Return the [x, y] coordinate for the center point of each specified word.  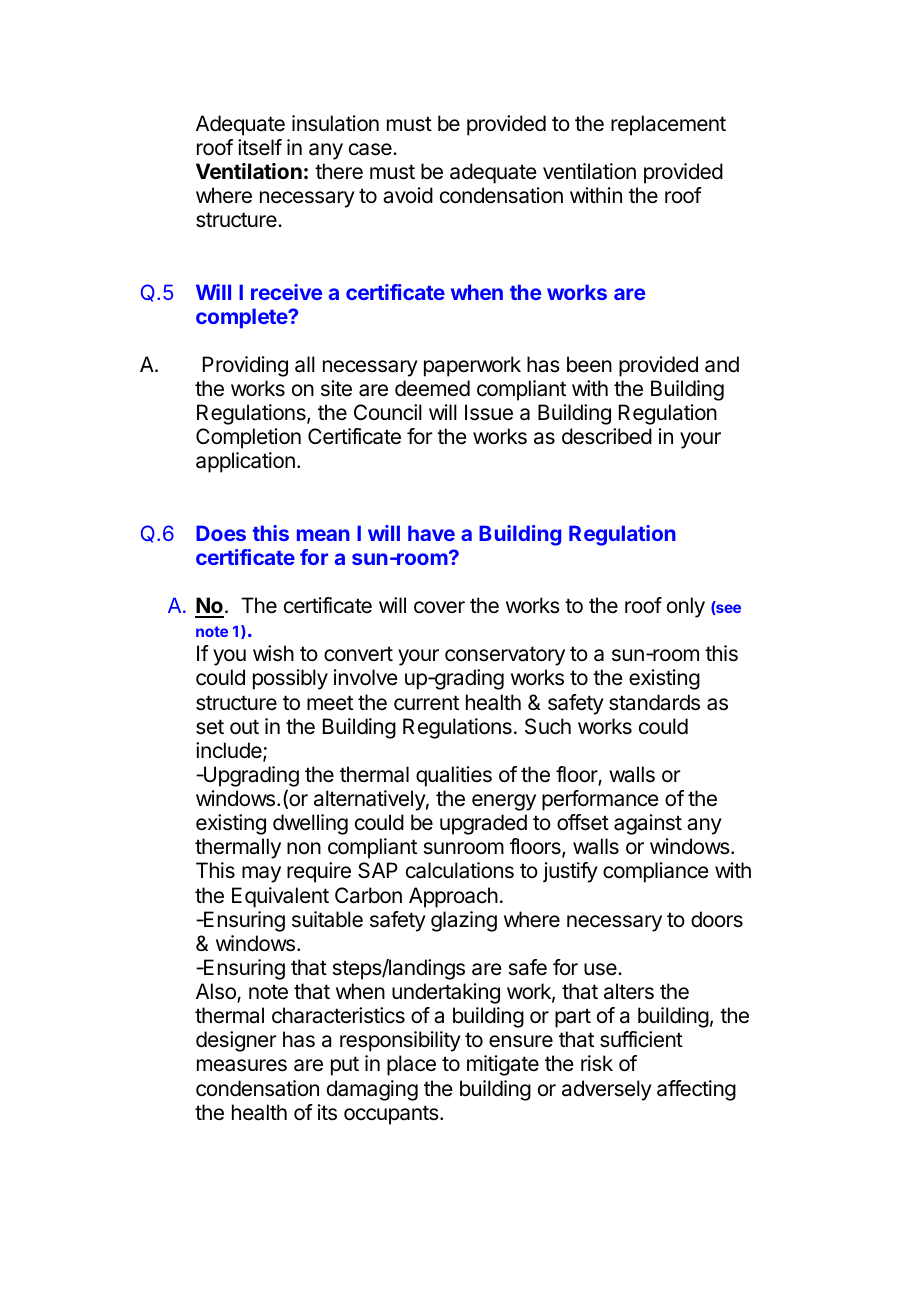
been [589, 364]
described [607, 436]
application [245, 462]
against [648, 824]
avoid [408, 195]
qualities [454, 776]
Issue [489, 412]
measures [242, 1065]
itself [260, 147]
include [230, 751]
